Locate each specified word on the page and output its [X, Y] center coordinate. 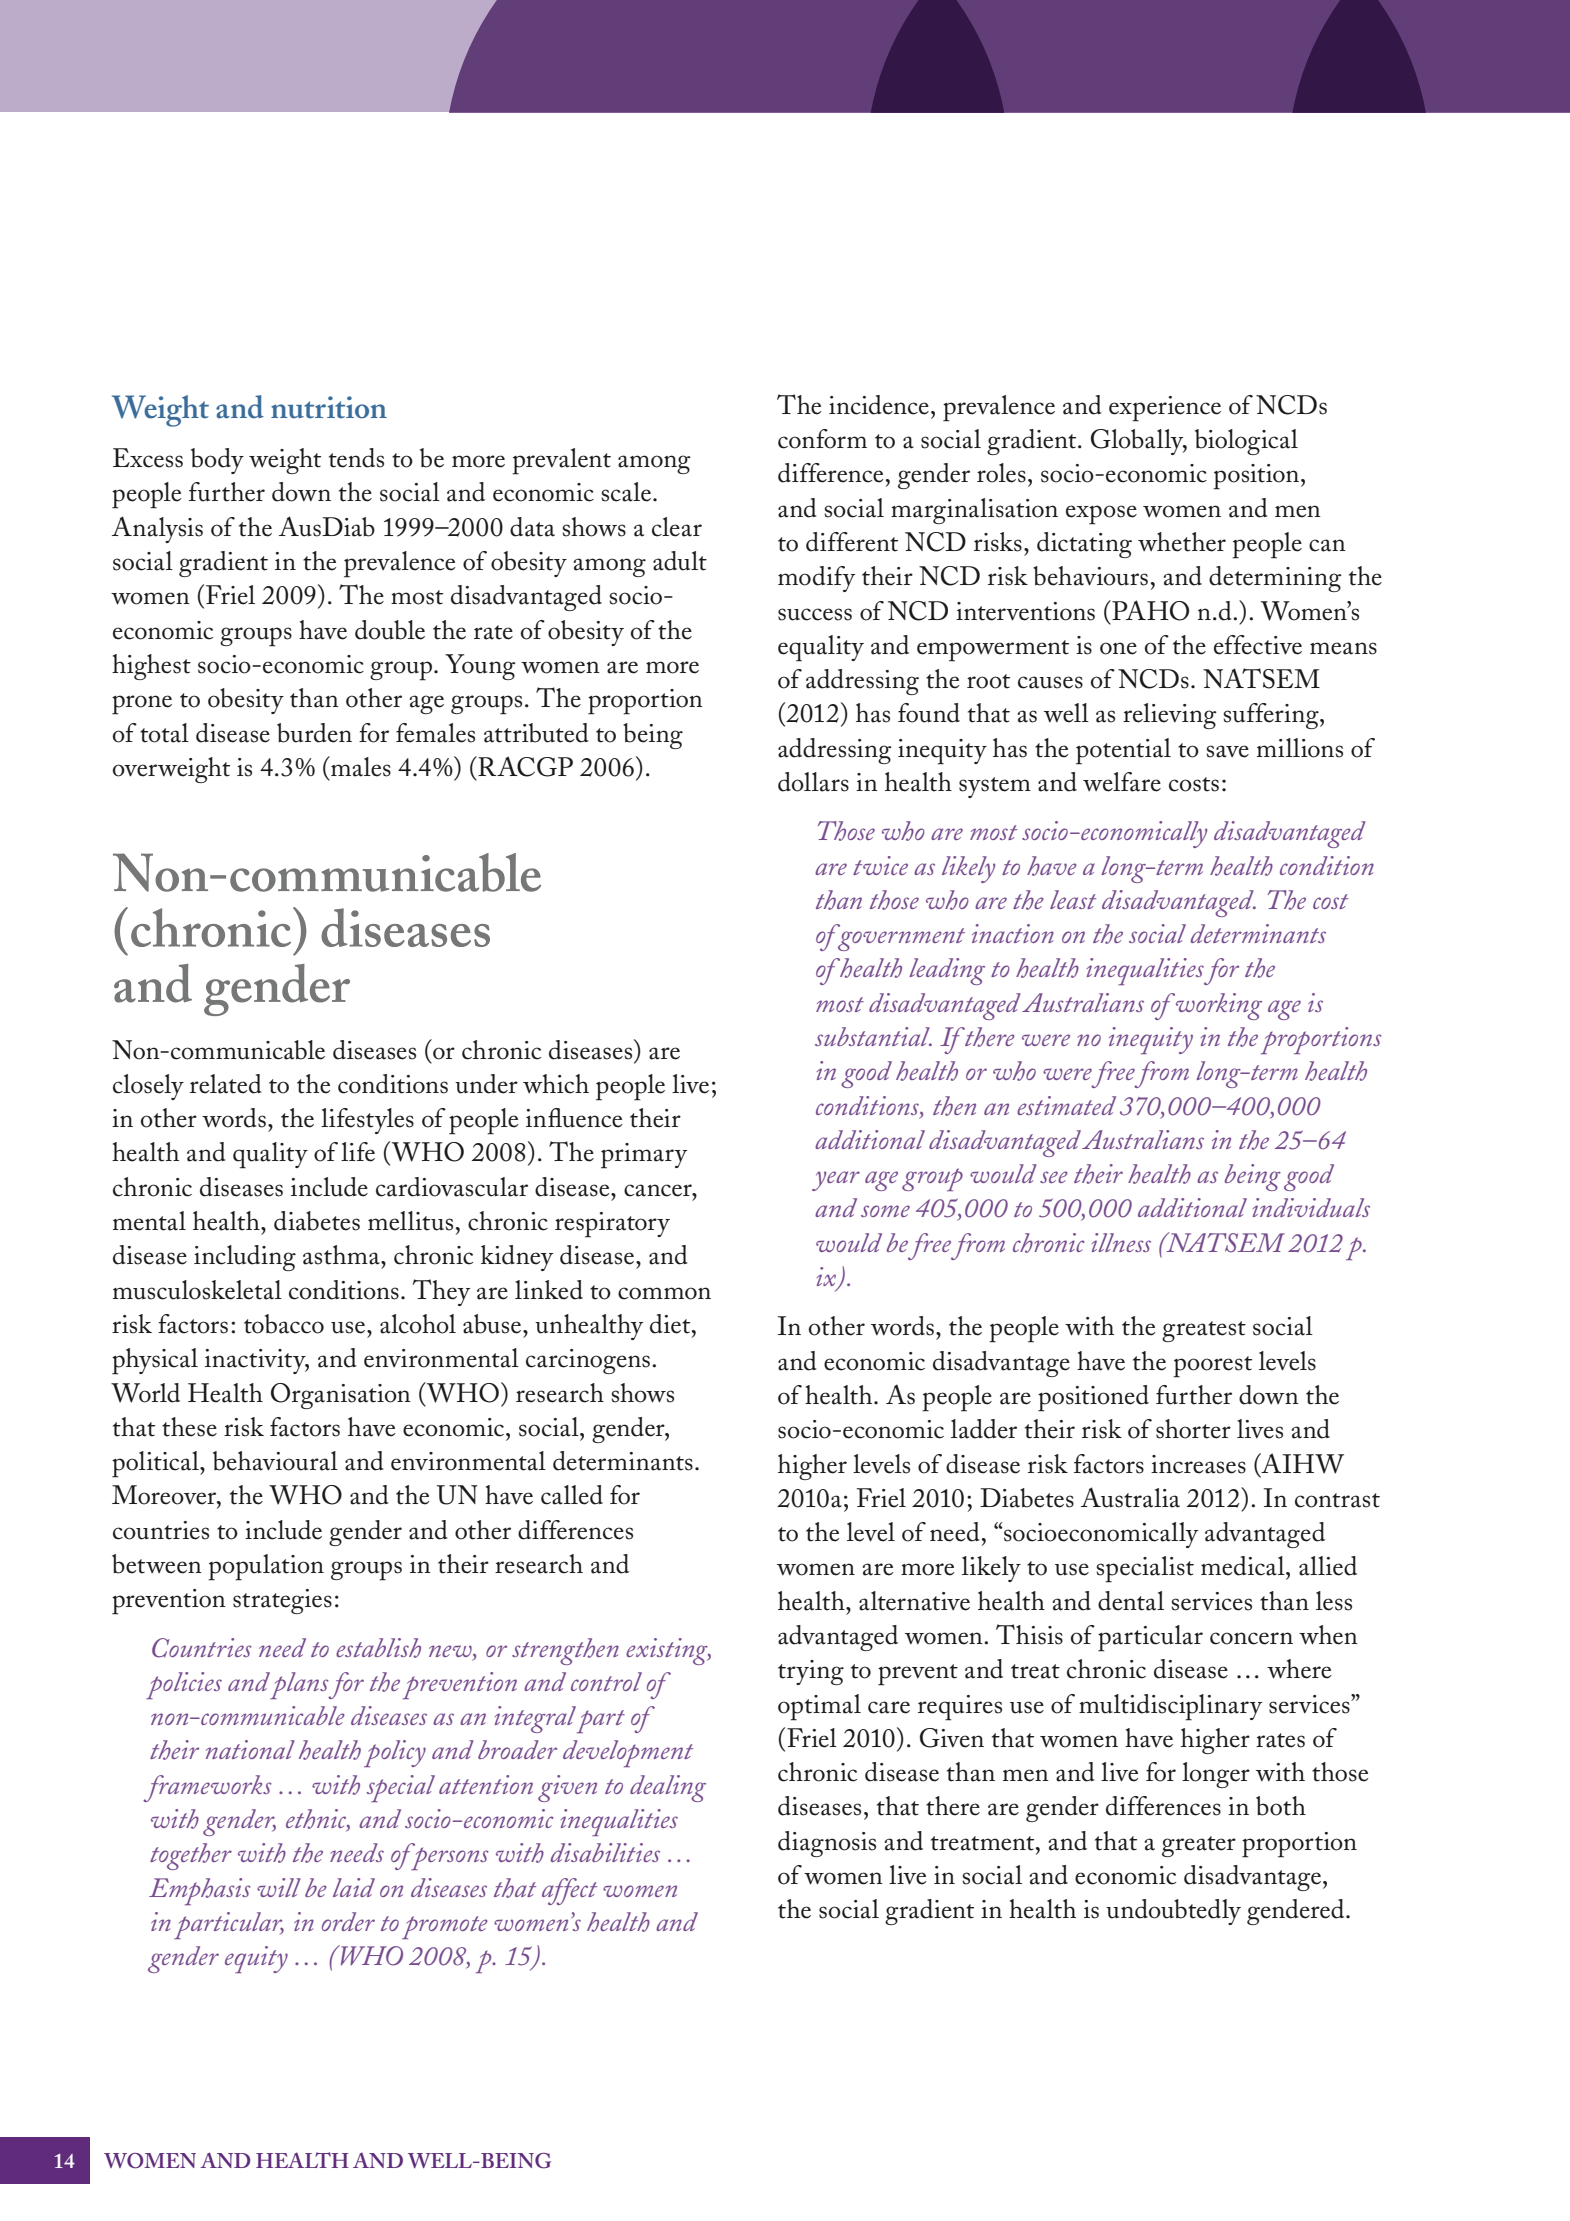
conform [822, 439]
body [217, 461]
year [836, 1181]
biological [1246, 442]
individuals [1311, 1207]
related [225, 1084]
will [279, 1887]
